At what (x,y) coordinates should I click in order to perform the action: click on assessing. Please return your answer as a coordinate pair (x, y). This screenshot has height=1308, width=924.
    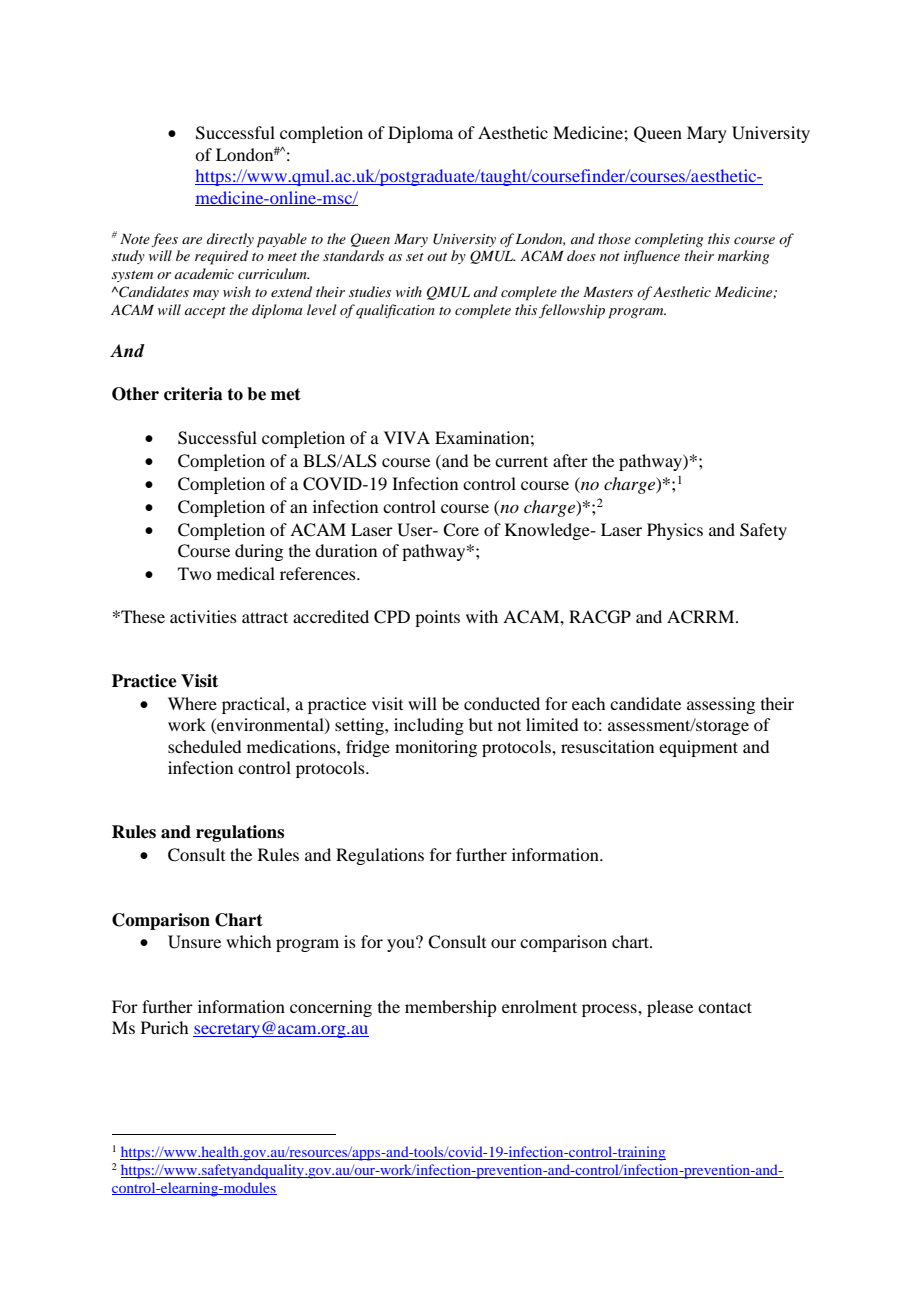
    Looking at the image, I should click on (721, 705).
